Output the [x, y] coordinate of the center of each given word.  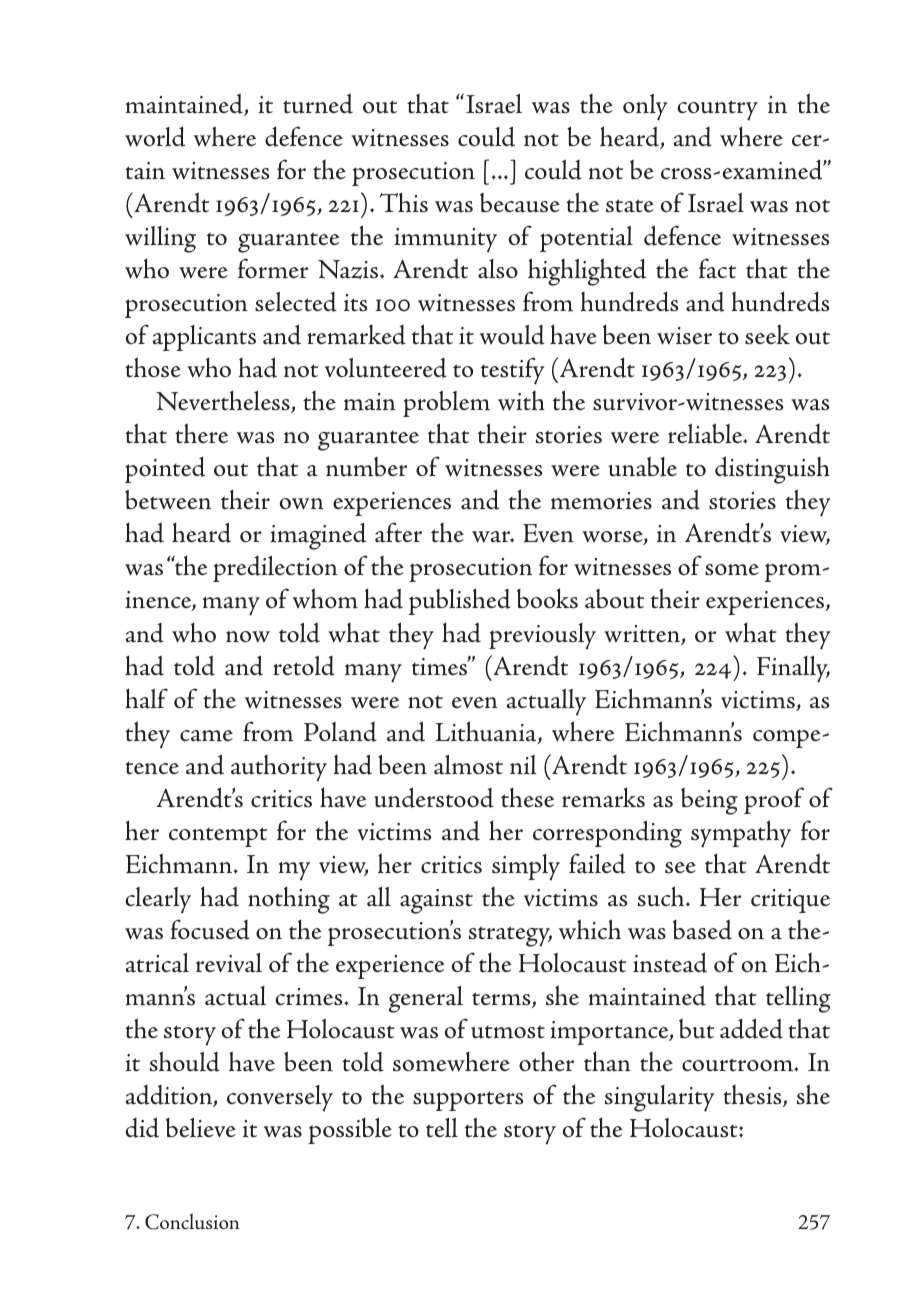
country [717, 110]
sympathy [741, 834]
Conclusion [192, 1221]
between [168, 500]
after [398, 532]
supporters [468, 1101]
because [520, 203]
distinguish [772, 470]
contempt [218, 837]
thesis [753, 1096]
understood [434, 797]
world [155, 136]
